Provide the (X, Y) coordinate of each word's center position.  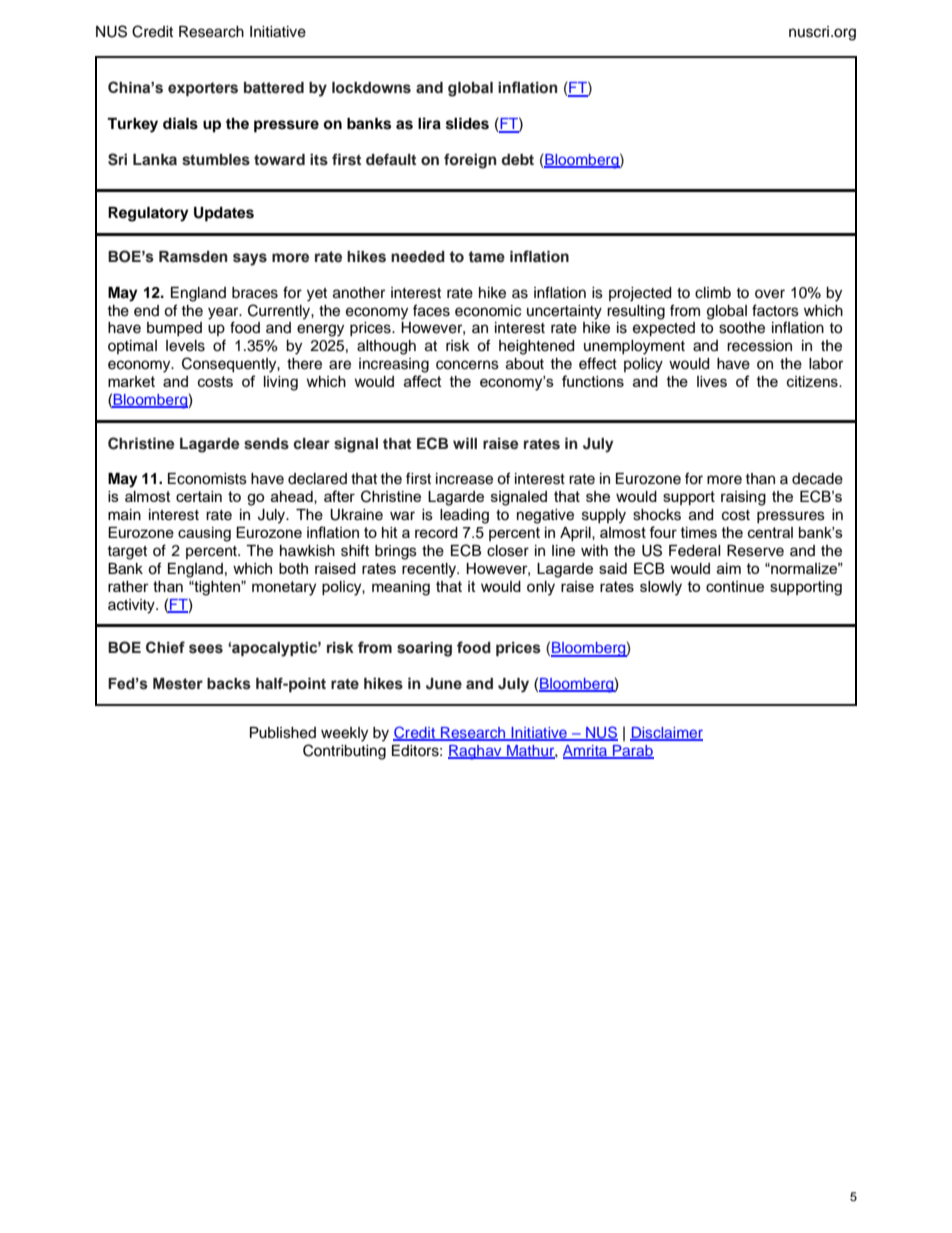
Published (283, 733)
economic (488, 311)
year (224, 313)
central (770, 532)
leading (464, 516)
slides (467, 123)
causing (204, 534)
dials (180, 123)
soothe (742, 328)
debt (517, 159)
